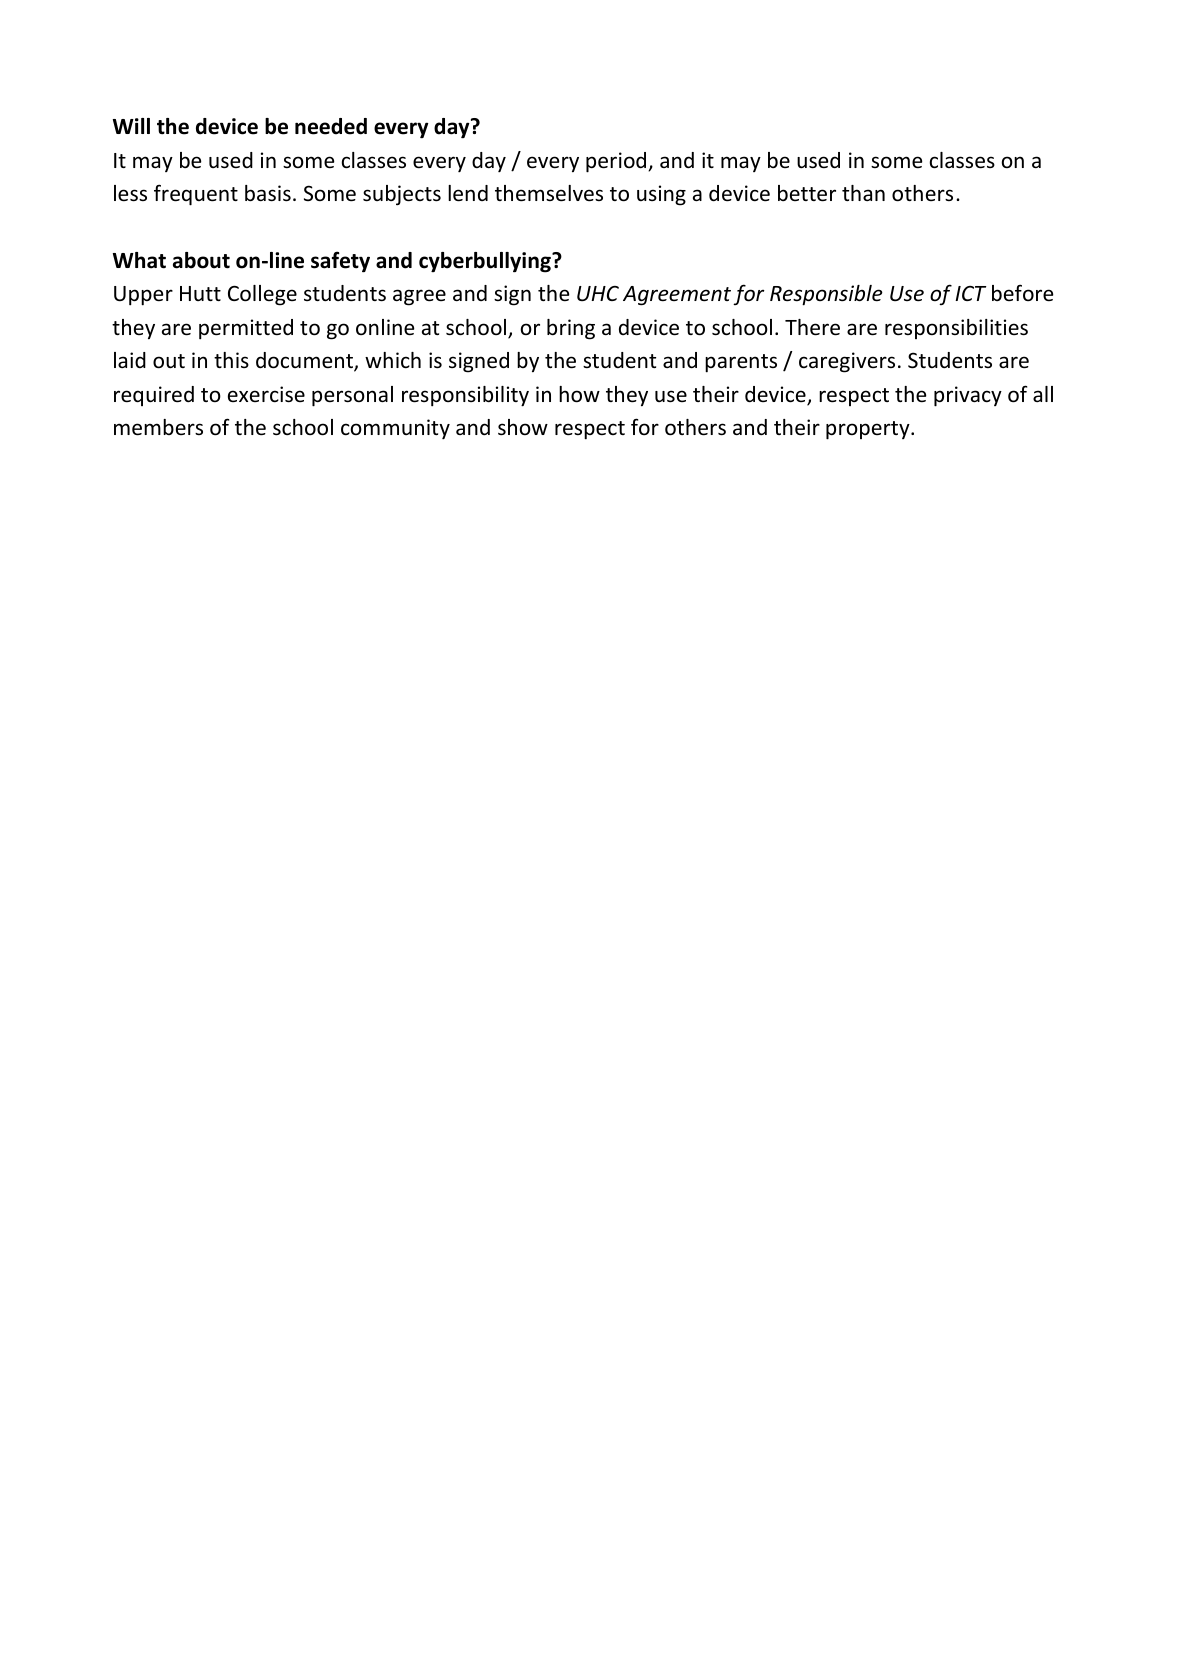 Image resolution: width=1180 pixels, height=1668 pixels. I want to click on permitted, so click(246, 329).
